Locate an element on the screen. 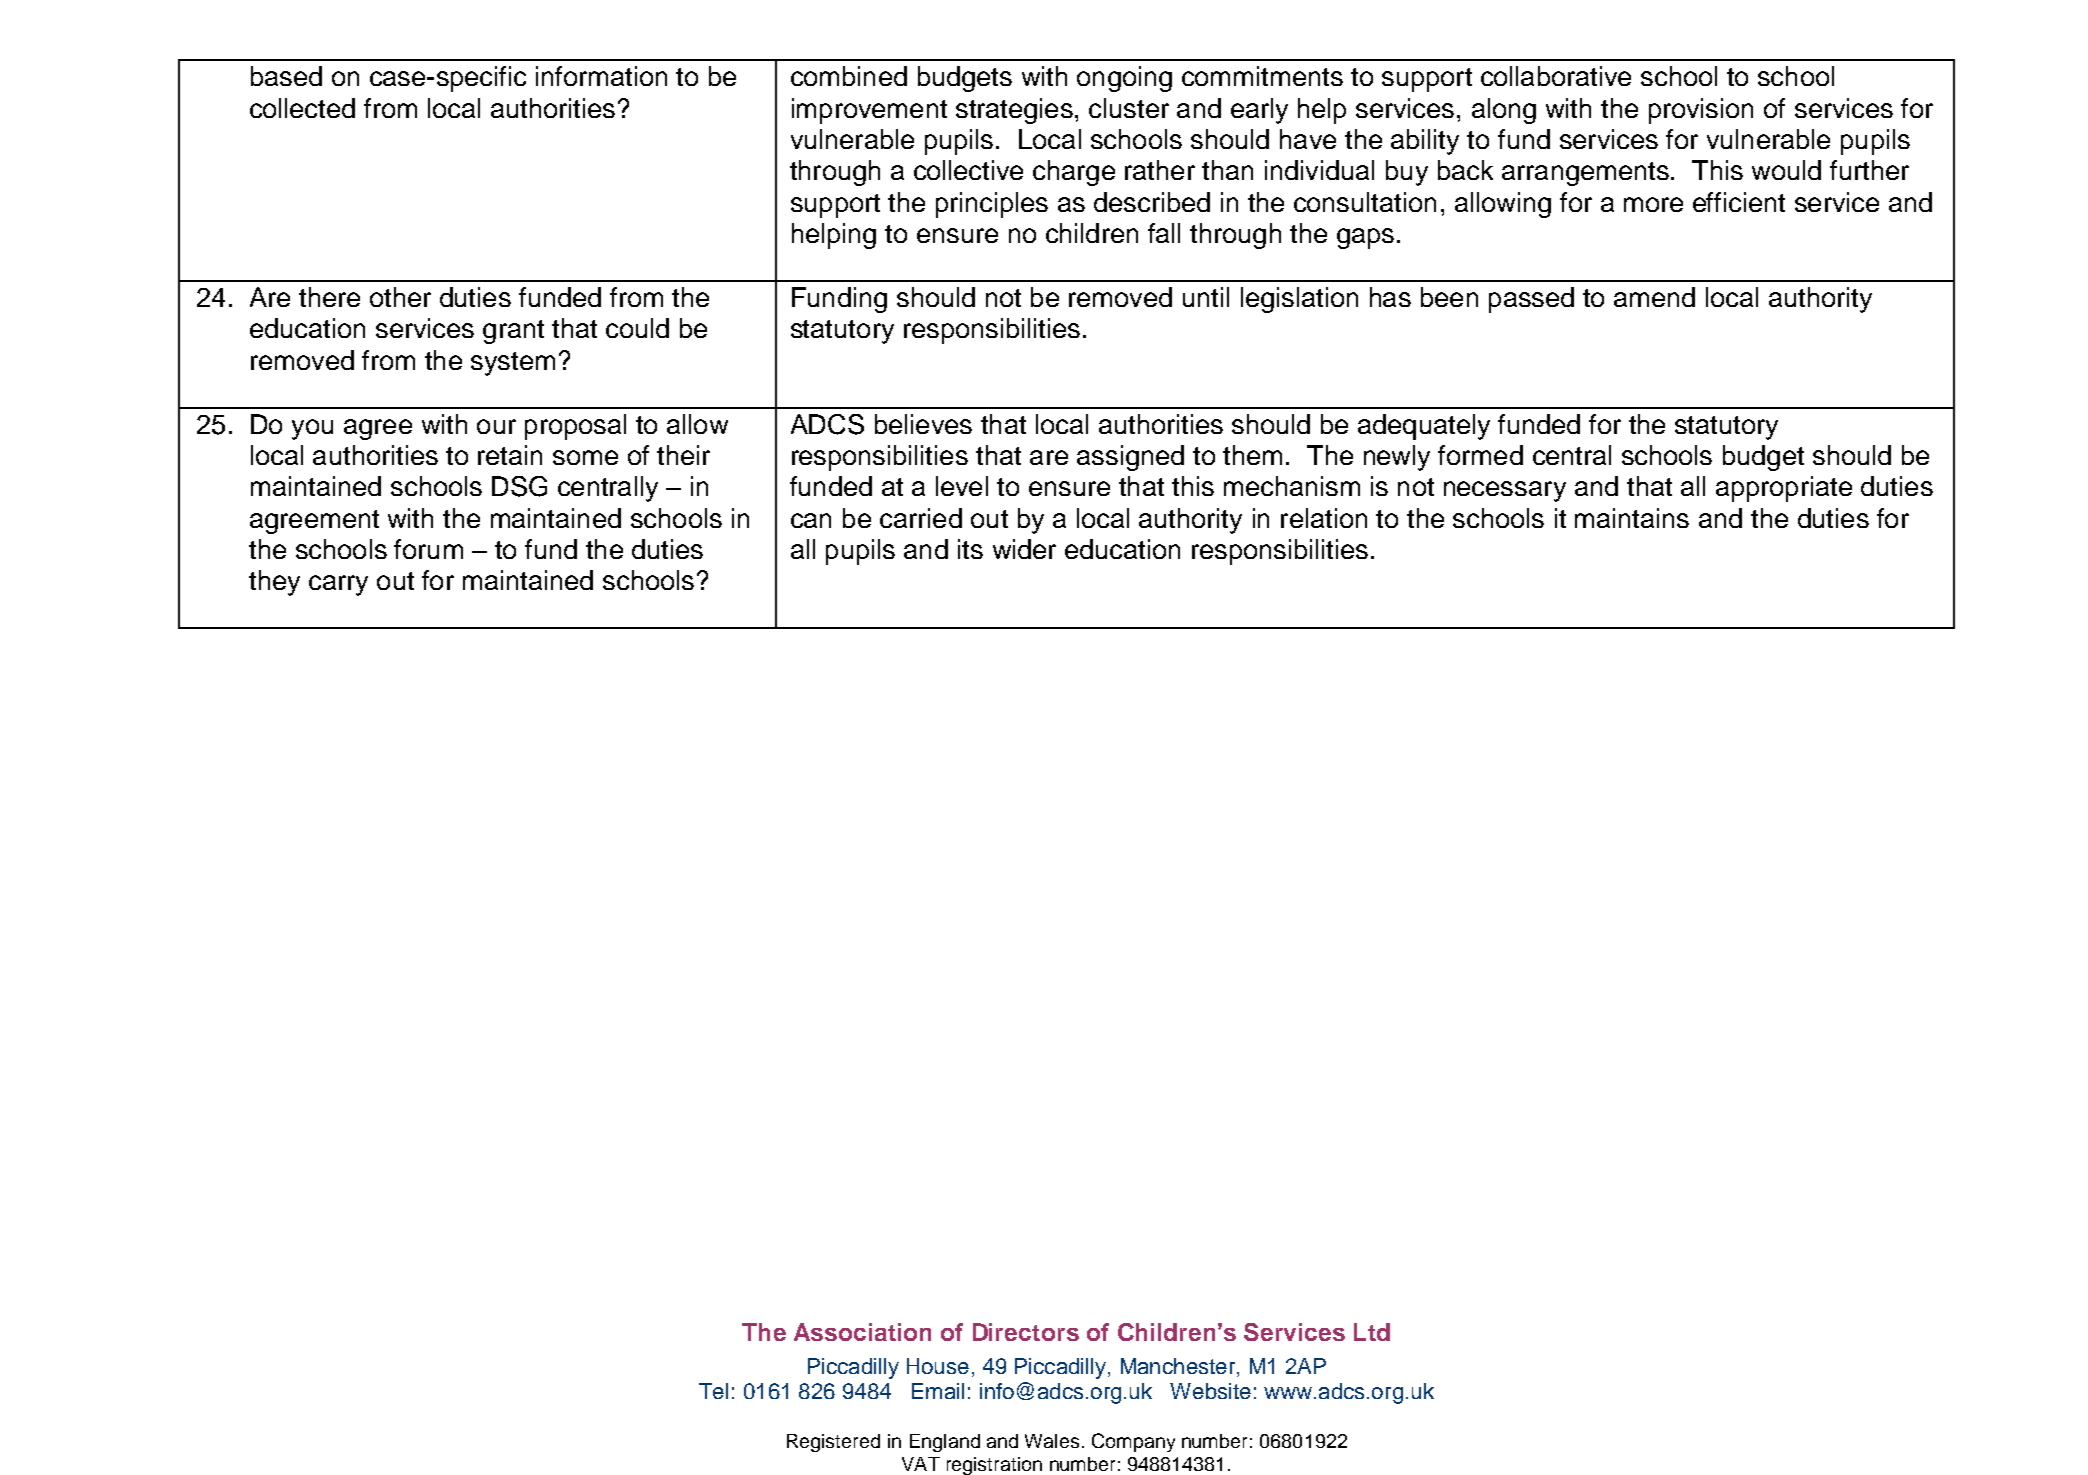  Directors is located at coordinates (1026, 1332).
